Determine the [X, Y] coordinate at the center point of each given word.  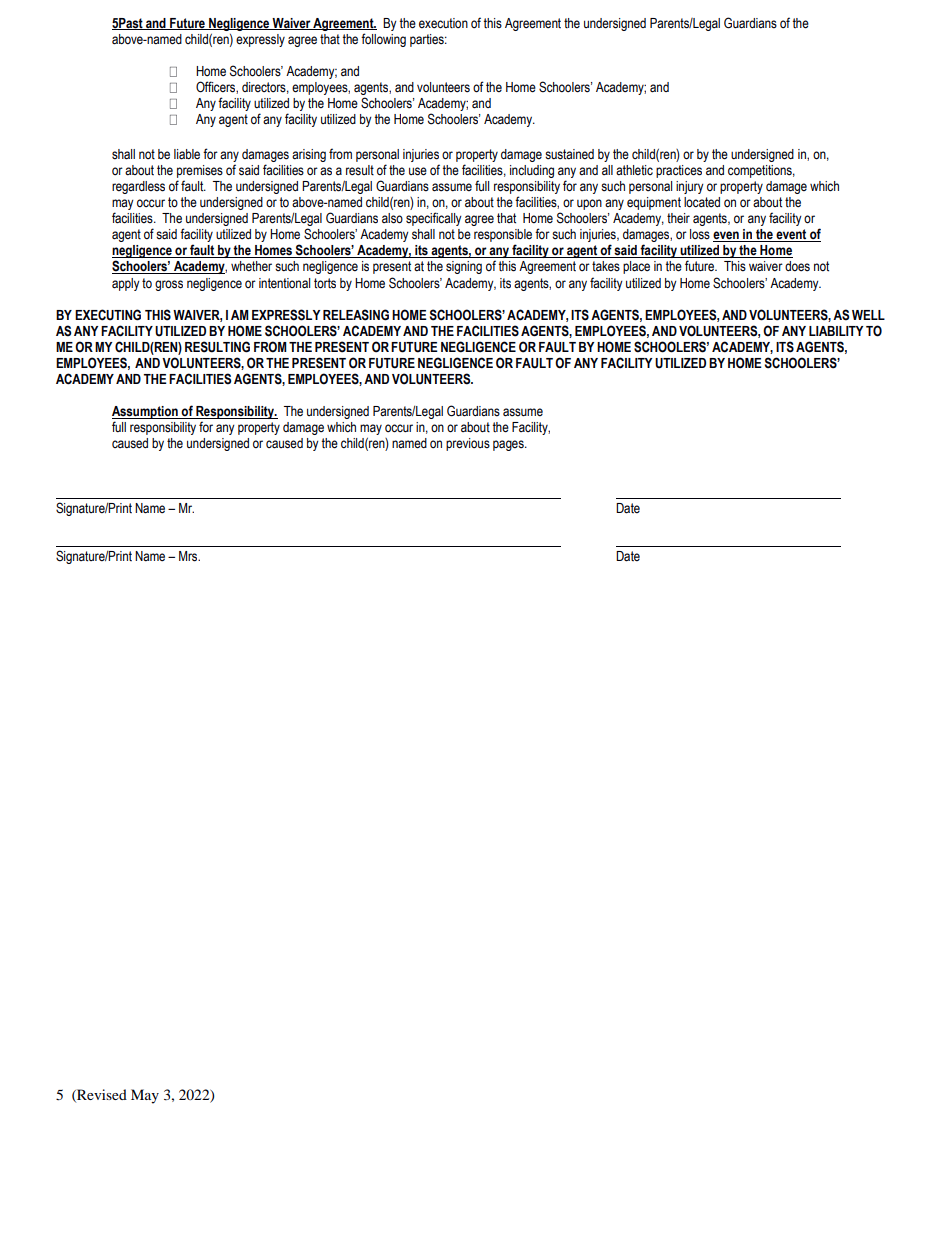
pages [509, 445]
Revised [101, 1095]
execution [443, 23]
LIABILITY [836, 331]
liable [187, 154]
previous [468, 444]
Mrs [189, 556]
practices [679, 171]
